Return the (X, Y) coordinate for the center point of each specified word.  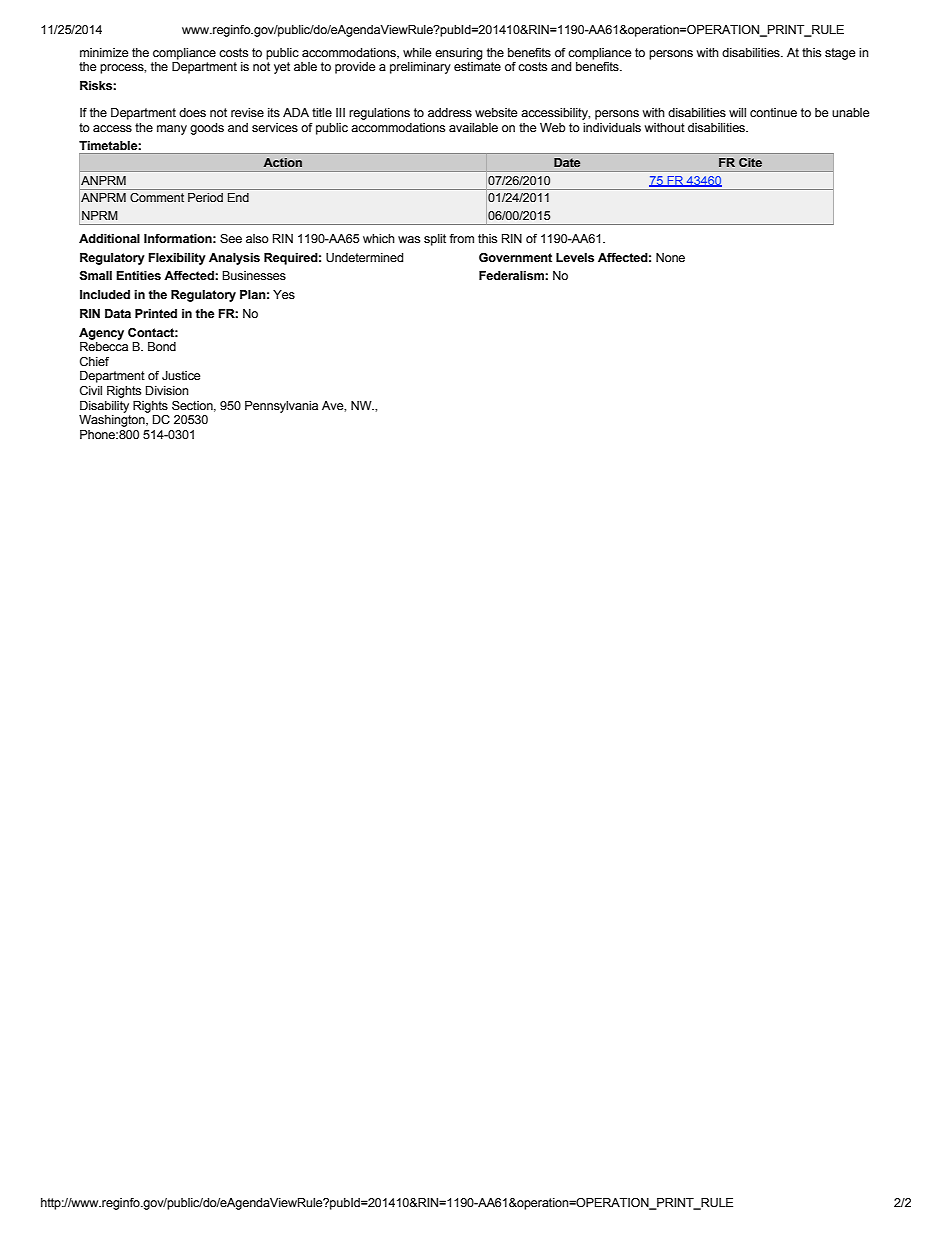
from (461, 238)
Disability (104, 407)
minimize (104, 52)
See (231, 238)
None (670, 257)
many (172, 130)
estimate (477, 66)
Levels (575, 257)
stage (840, 54)
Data (118, 313)
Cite (750, 162)
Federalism (512, 275)
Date (567, 162)
